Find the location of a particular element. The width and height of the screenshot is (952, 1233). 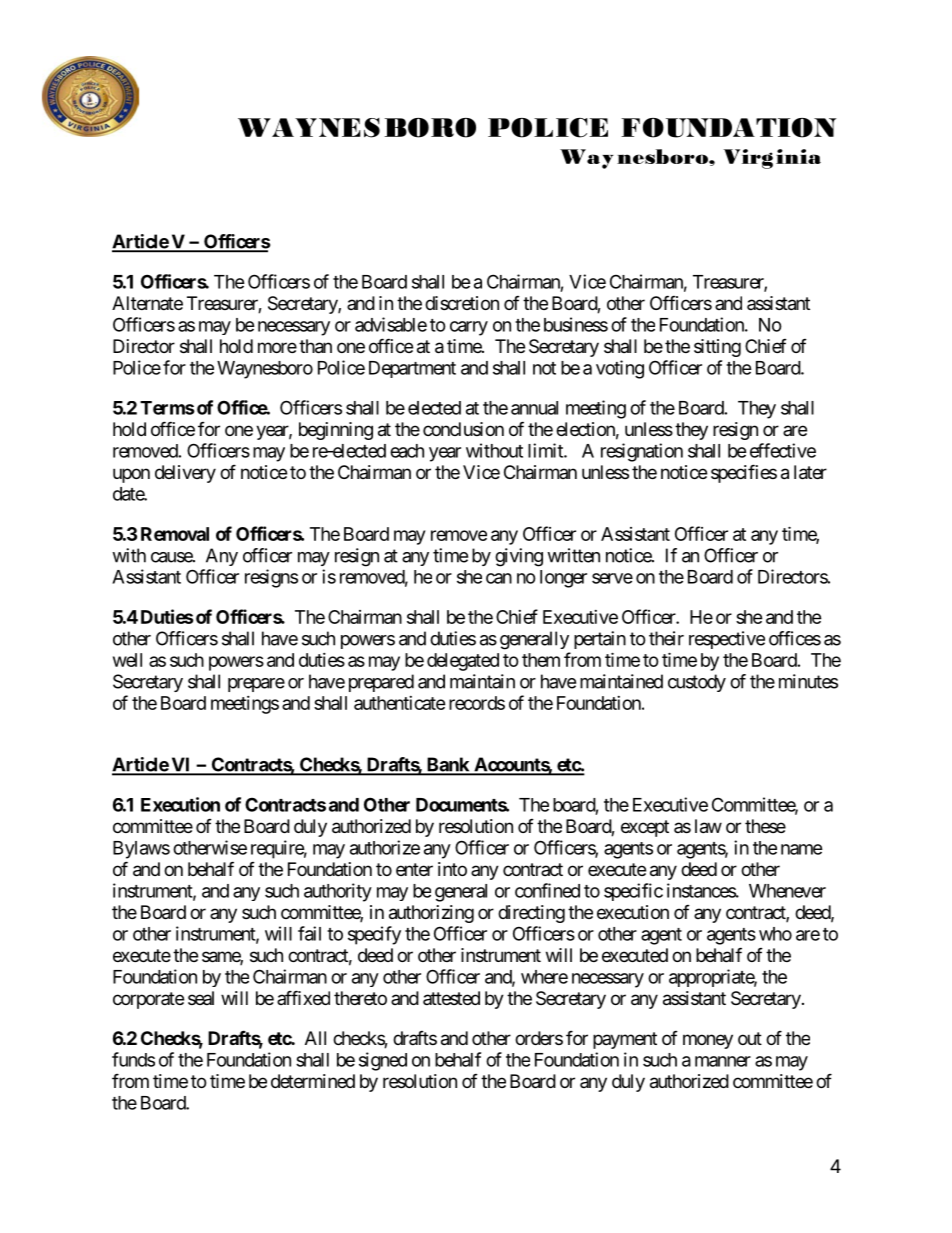

delegated is located at coordinates (463, 662).
